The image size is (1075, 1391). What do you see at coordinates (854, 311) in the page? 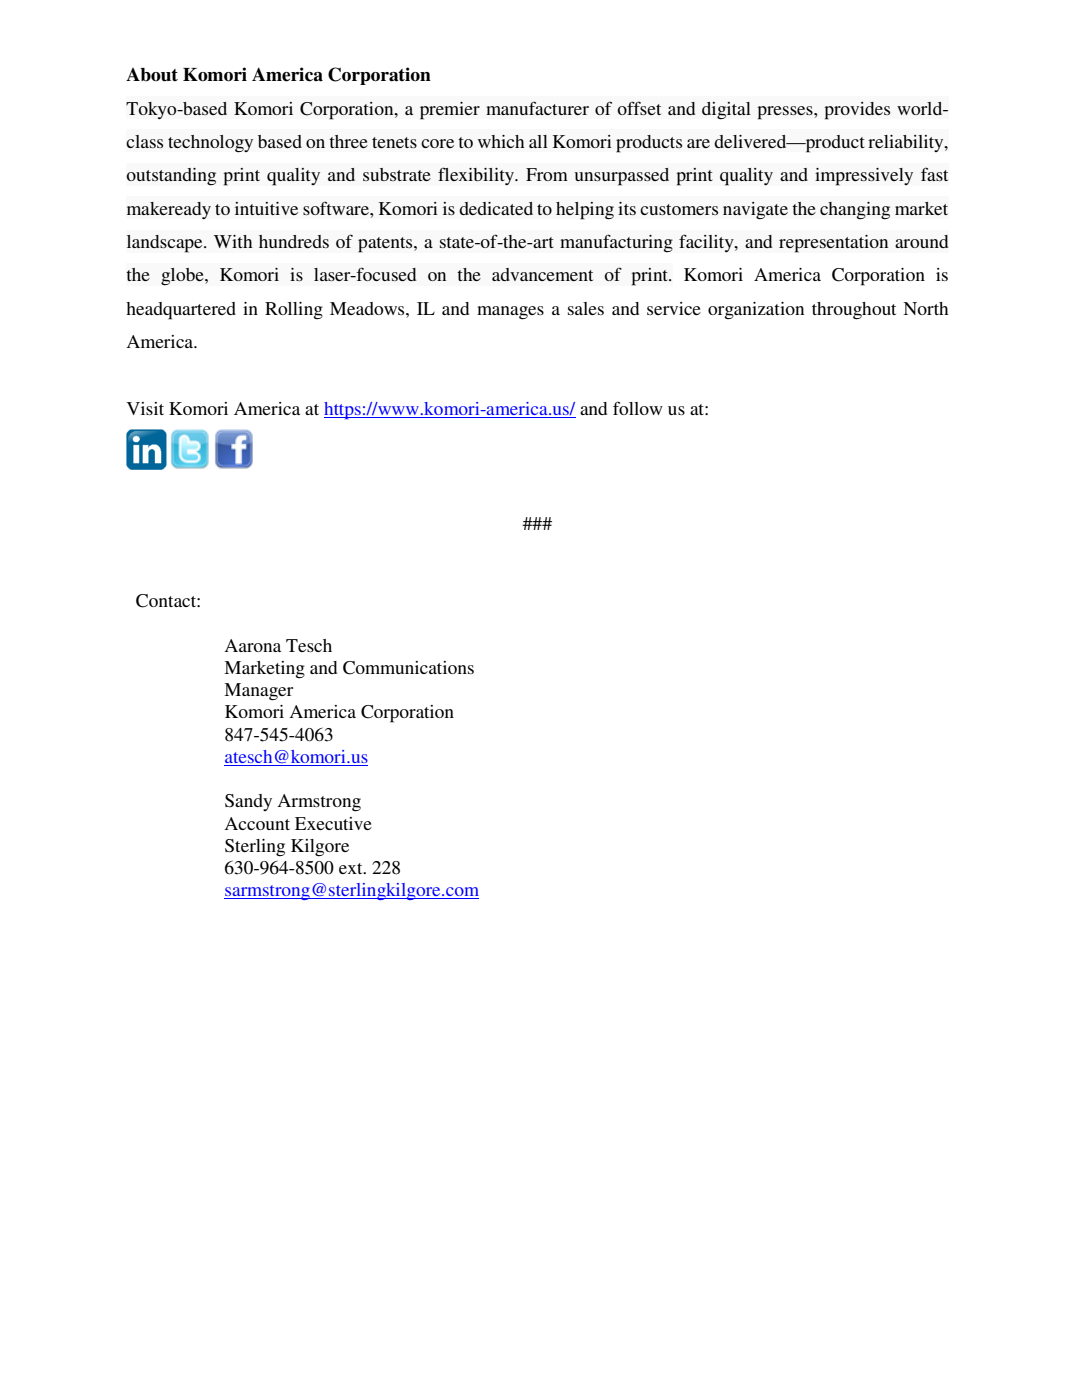
I see `throughout` at bounding box center [854, 311].
